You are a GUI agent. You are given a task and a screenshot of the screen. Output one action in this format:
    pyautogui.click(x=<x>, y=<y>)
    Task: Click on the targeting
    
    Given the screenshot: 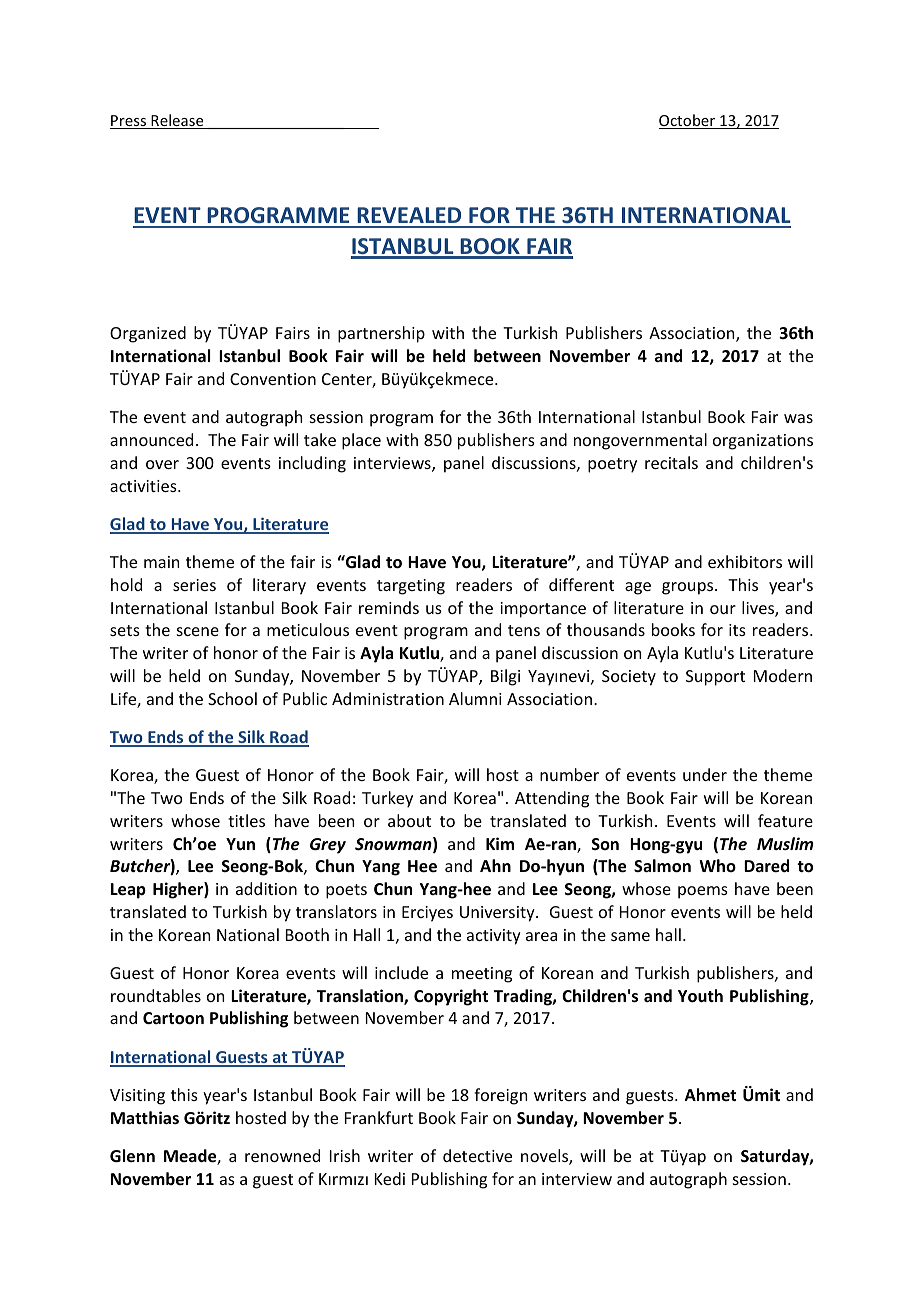 What is the action you would take?
    pyautogui.click(x=411, y=587)
